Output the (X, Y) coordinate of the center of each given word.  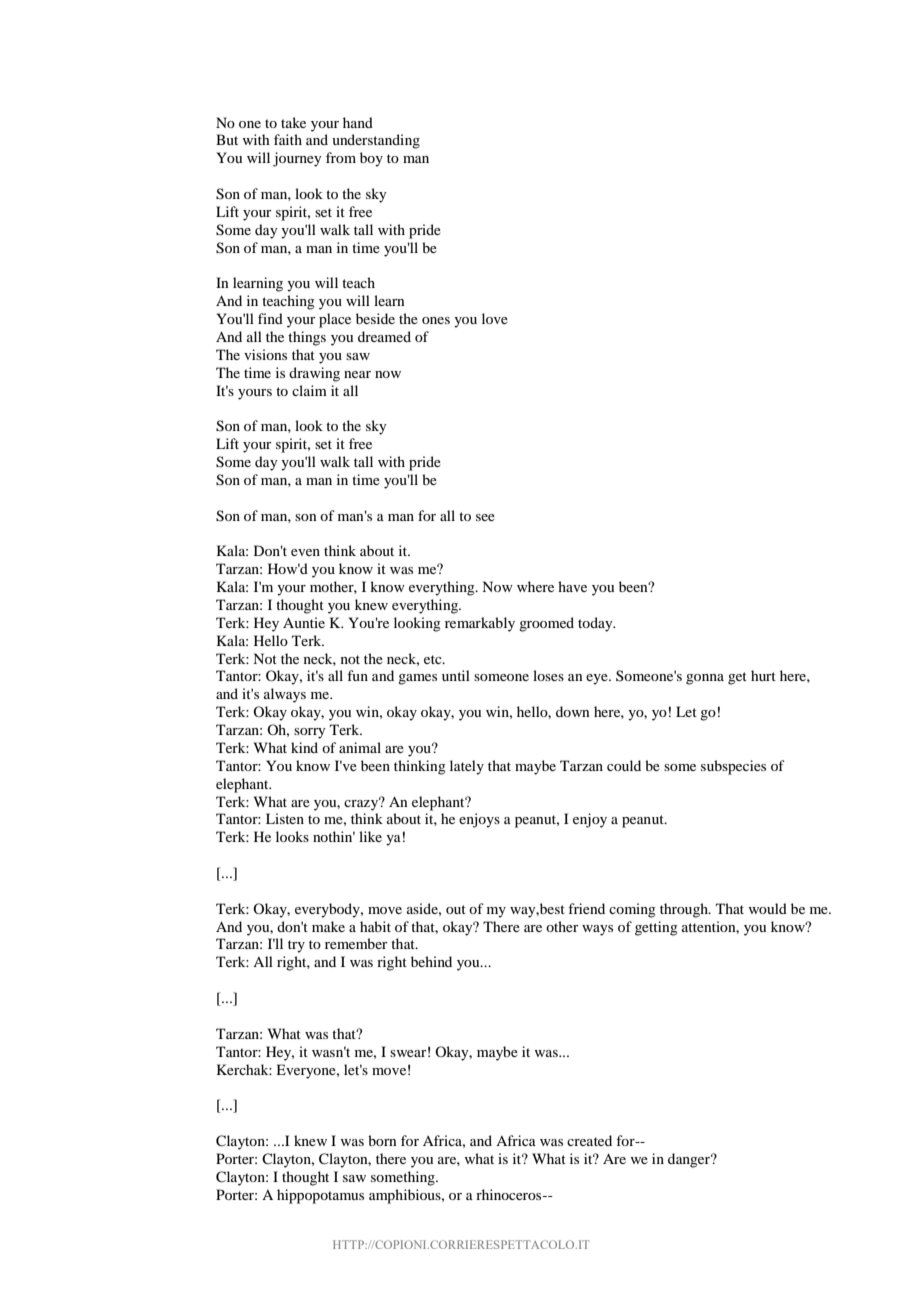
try (296, 946)
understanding (376, 141)
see (485, 517)
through (685, 910)
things (307, 338)
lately (467, 767)
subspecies (733, 767)
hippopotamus (320, 1196)
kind (304, 747)
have (572, 586)
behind (431, 961)
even (305, 552)
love (495, 318)
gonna (705, 679)
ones (436, 320)
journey (297, 159)
